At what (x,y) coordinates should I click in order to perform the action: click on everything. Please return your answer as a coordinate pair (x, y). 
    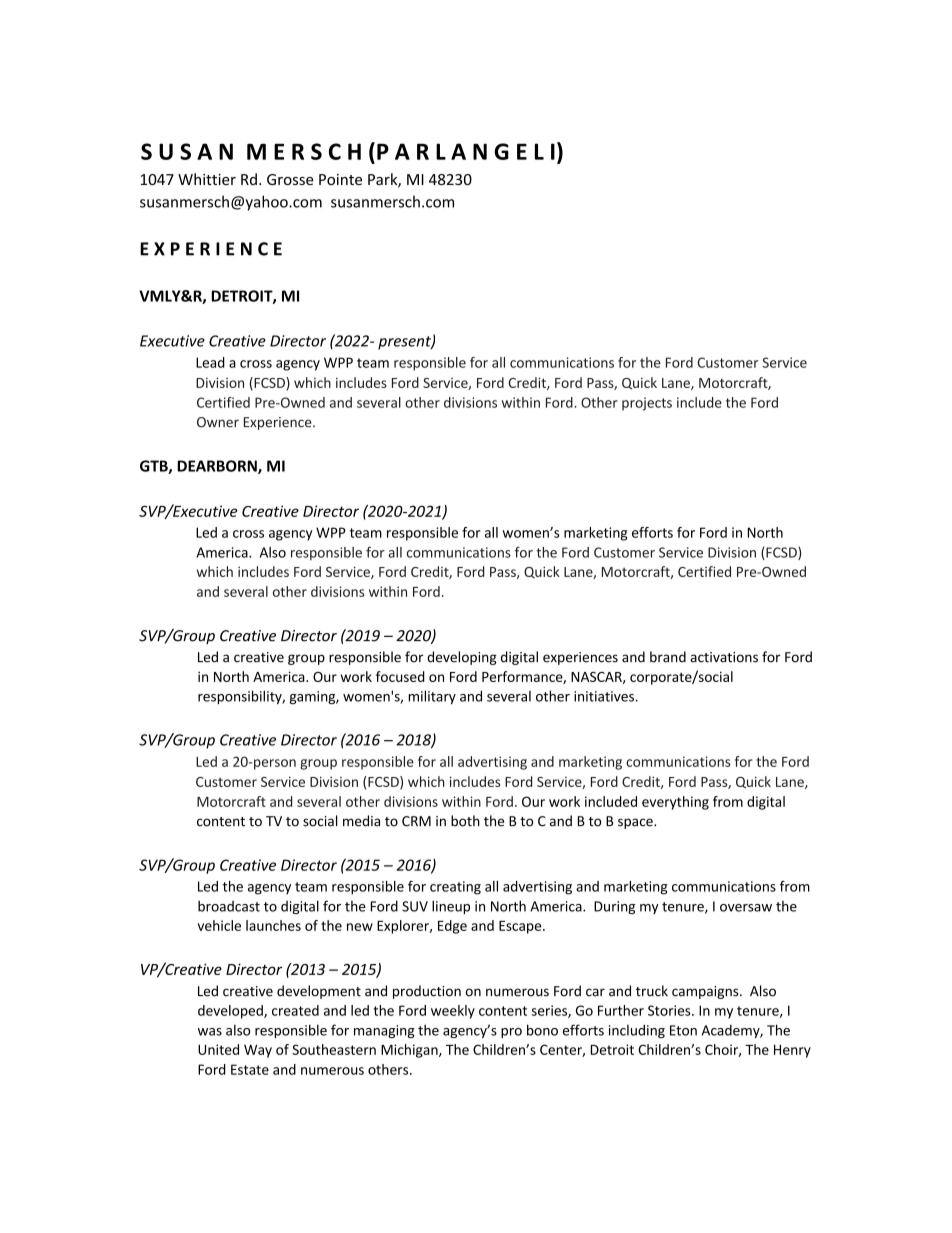
    Looking at the image, I should click on (675, 803).
